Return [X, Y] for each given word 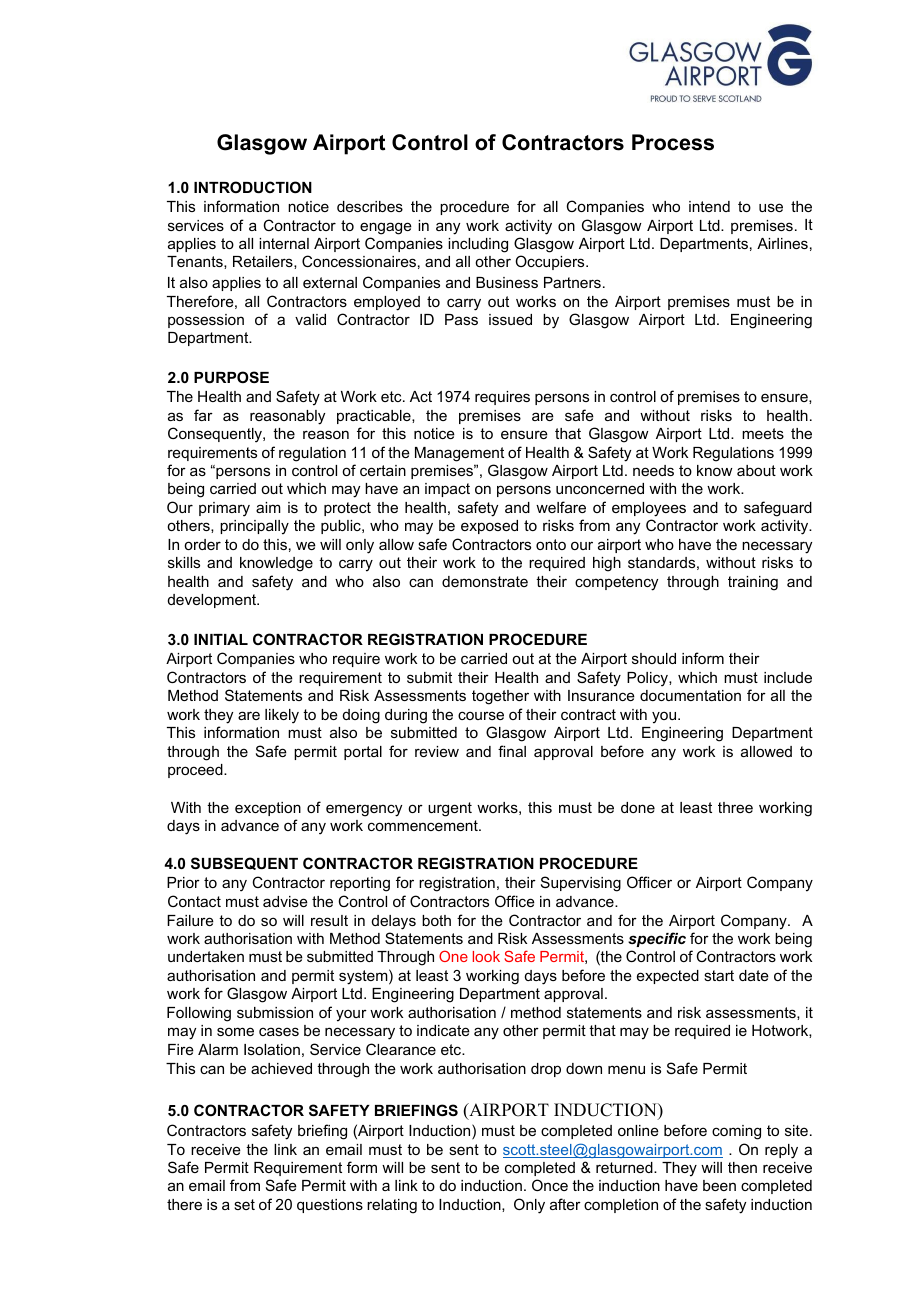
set [244, 1204]
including [478, 245]
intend [709, 206]
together [500, 697]
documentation [690, 695]
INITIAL [221, 639]
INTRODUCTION [253, 187]
